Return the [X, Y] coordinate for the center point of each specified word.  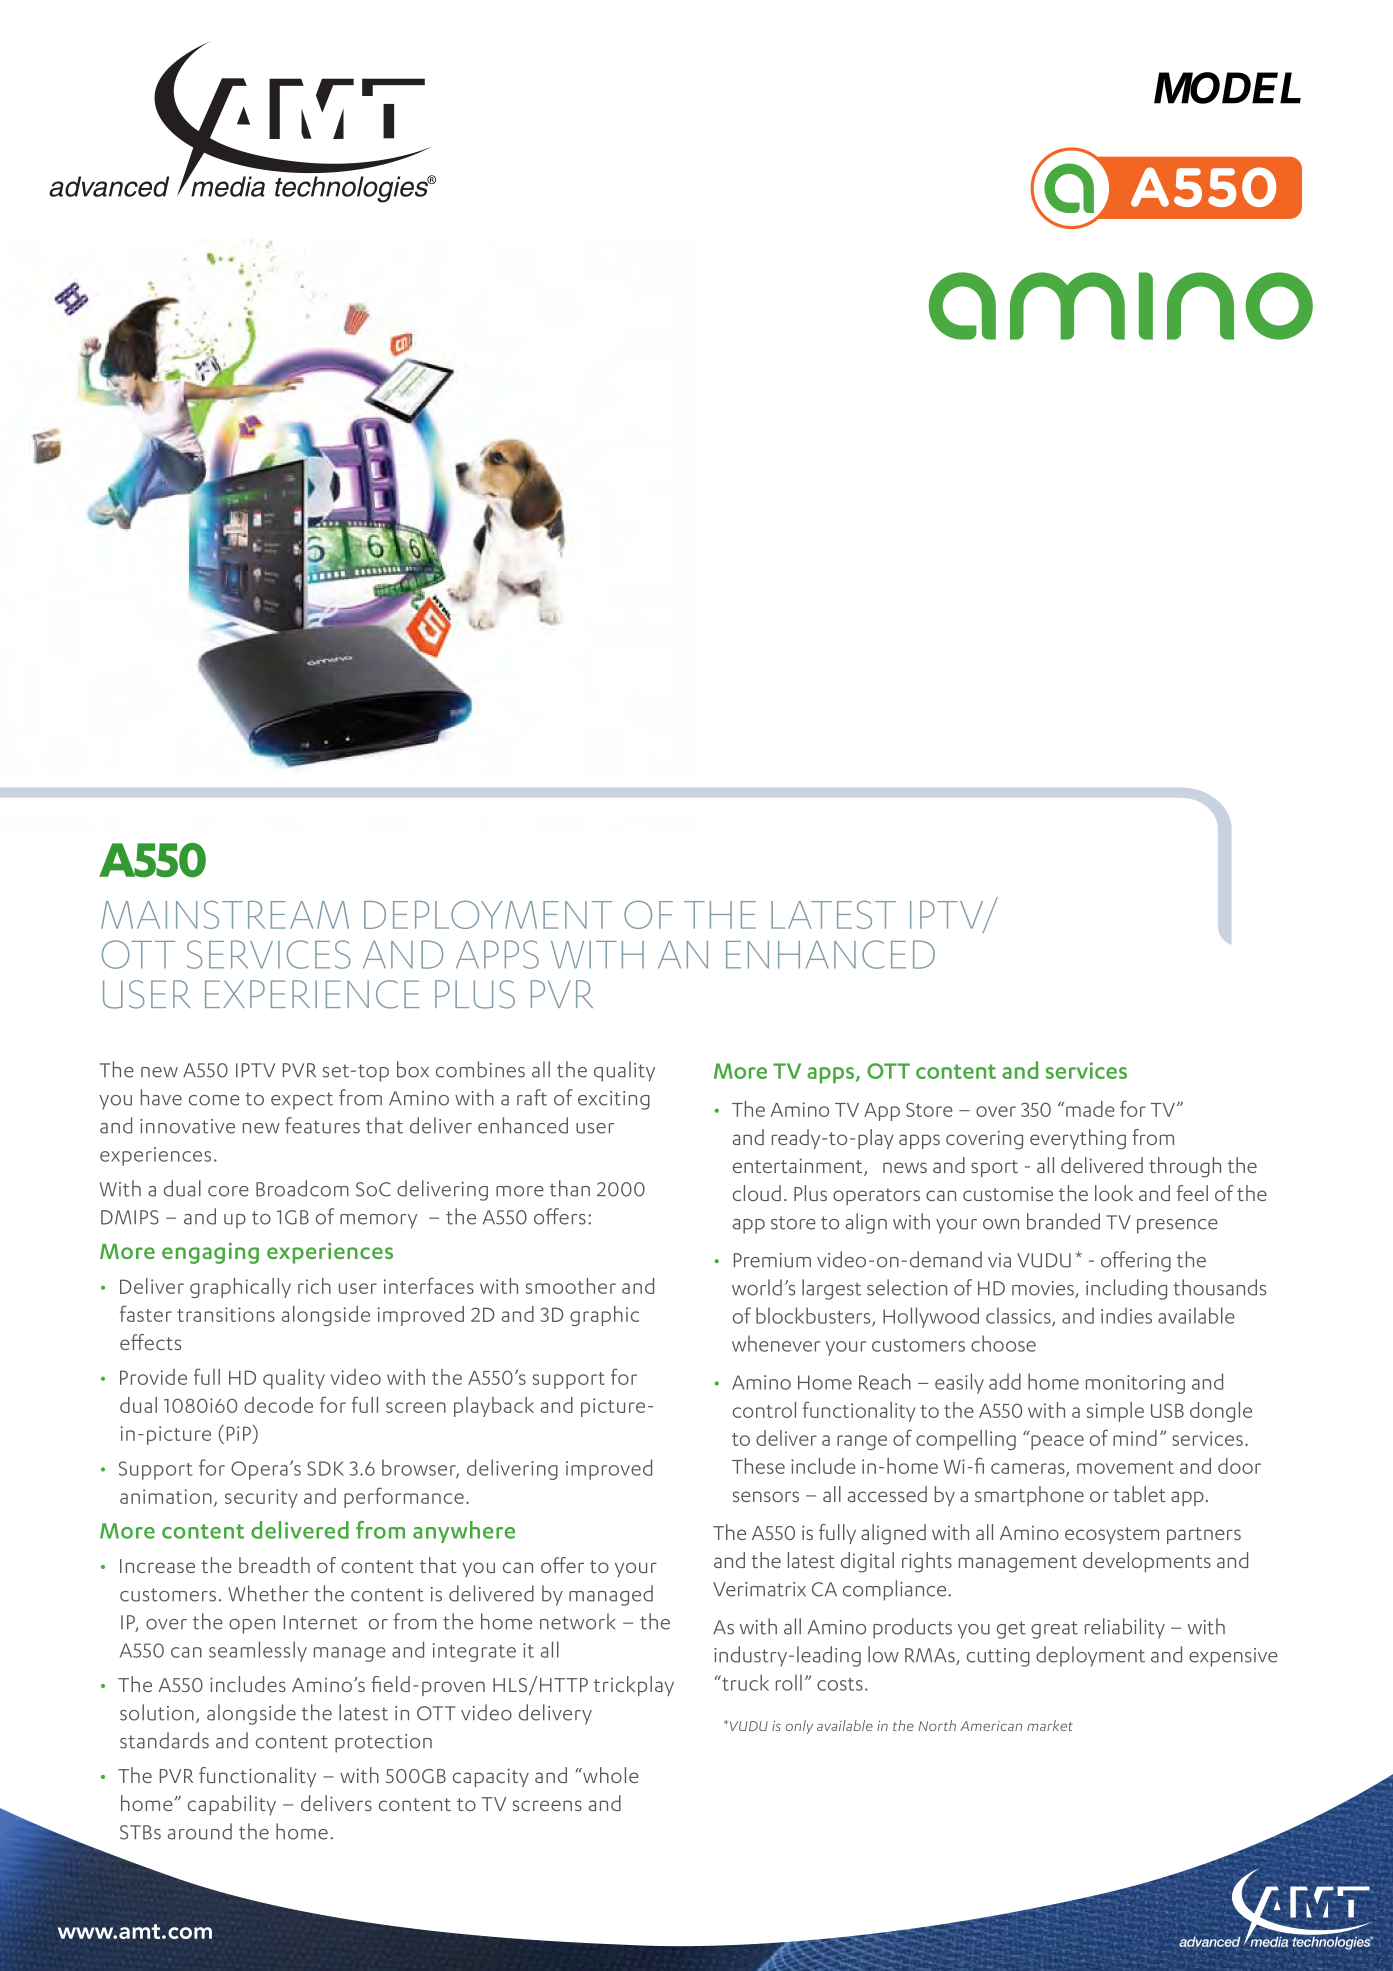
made [1090, 1109]
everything [1078, 1139]
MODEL [1227, 88]
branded [1063, 1221]
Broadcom [302, 1188]
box [413, 1069]
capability [232, 1805]
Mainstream [225, 915]
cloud [757, 1193]
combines [480, 1069]
